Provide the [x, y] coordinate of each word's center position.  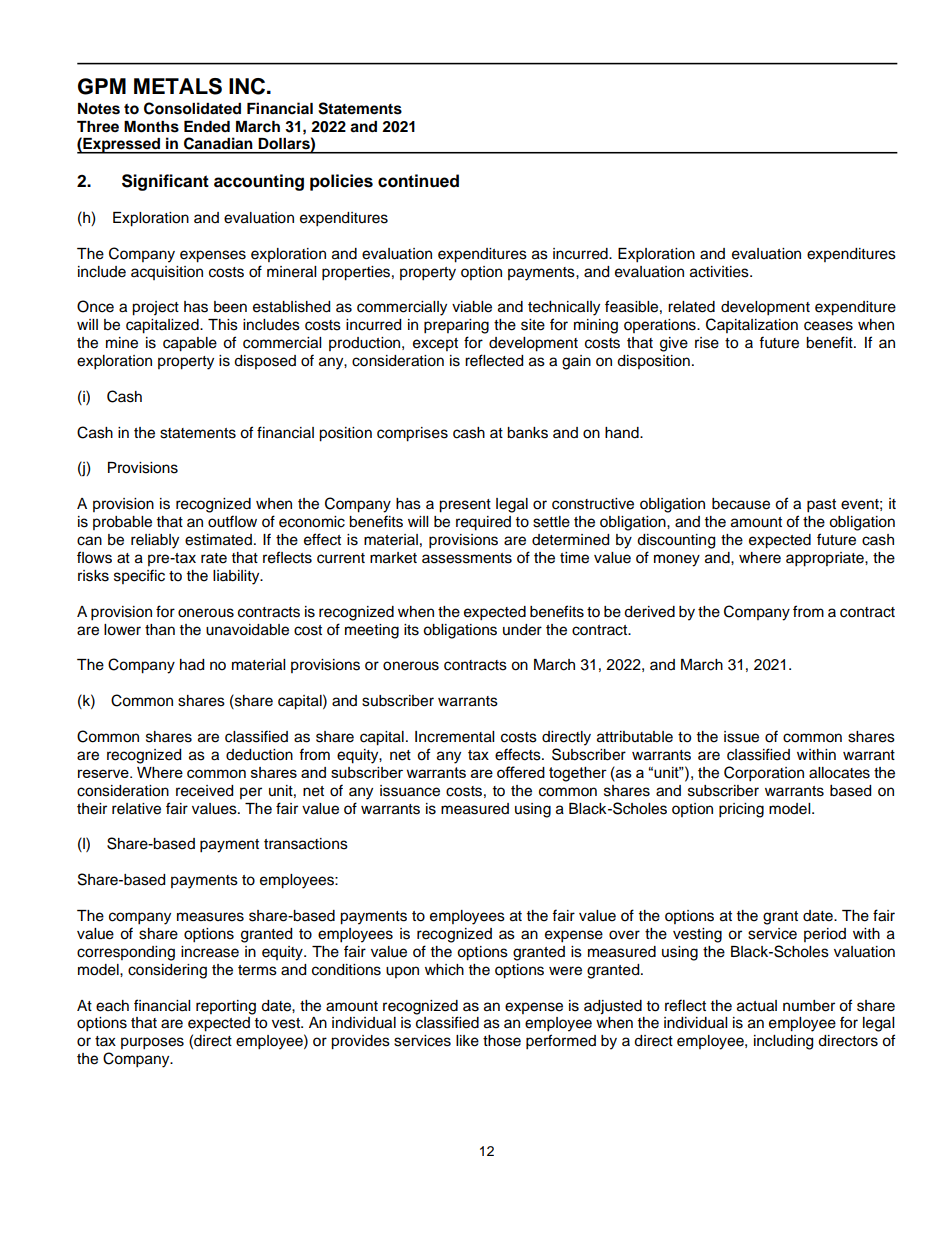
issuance [410, 791]
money [677, 560]
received [204, 791]
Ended [207, 127]
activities [720, 272]
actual [757, 1006]
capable [190, 344]
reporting [226, 1007]
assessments [467, 558]
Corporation [764, 774]
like [467, 1041]
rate [214, 558]
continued [418, 181]
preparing [456, 326]
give [674, 344]
